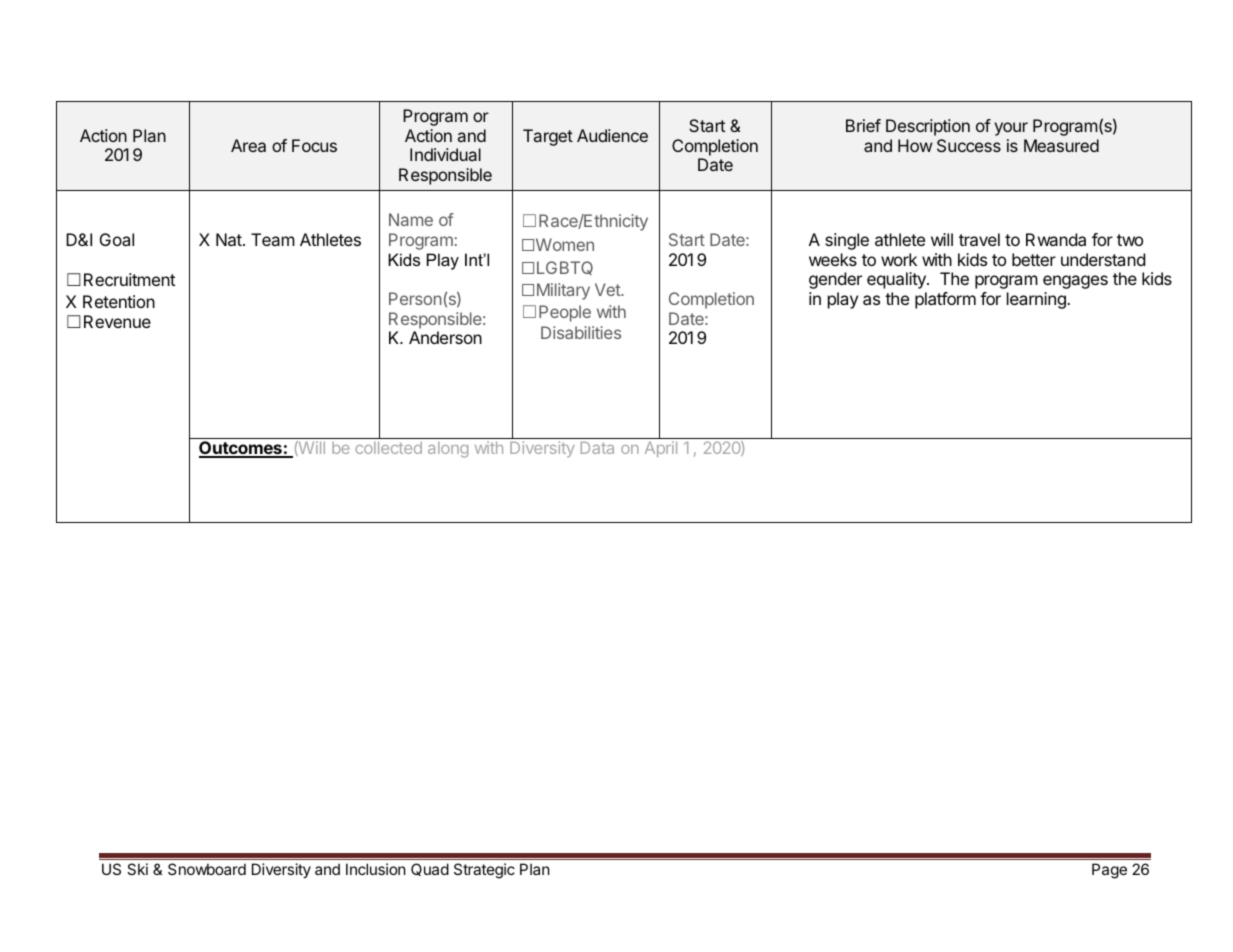  Describe the element at coordinates (1037, 300) in the screenshot. I see `learning` at that location.
